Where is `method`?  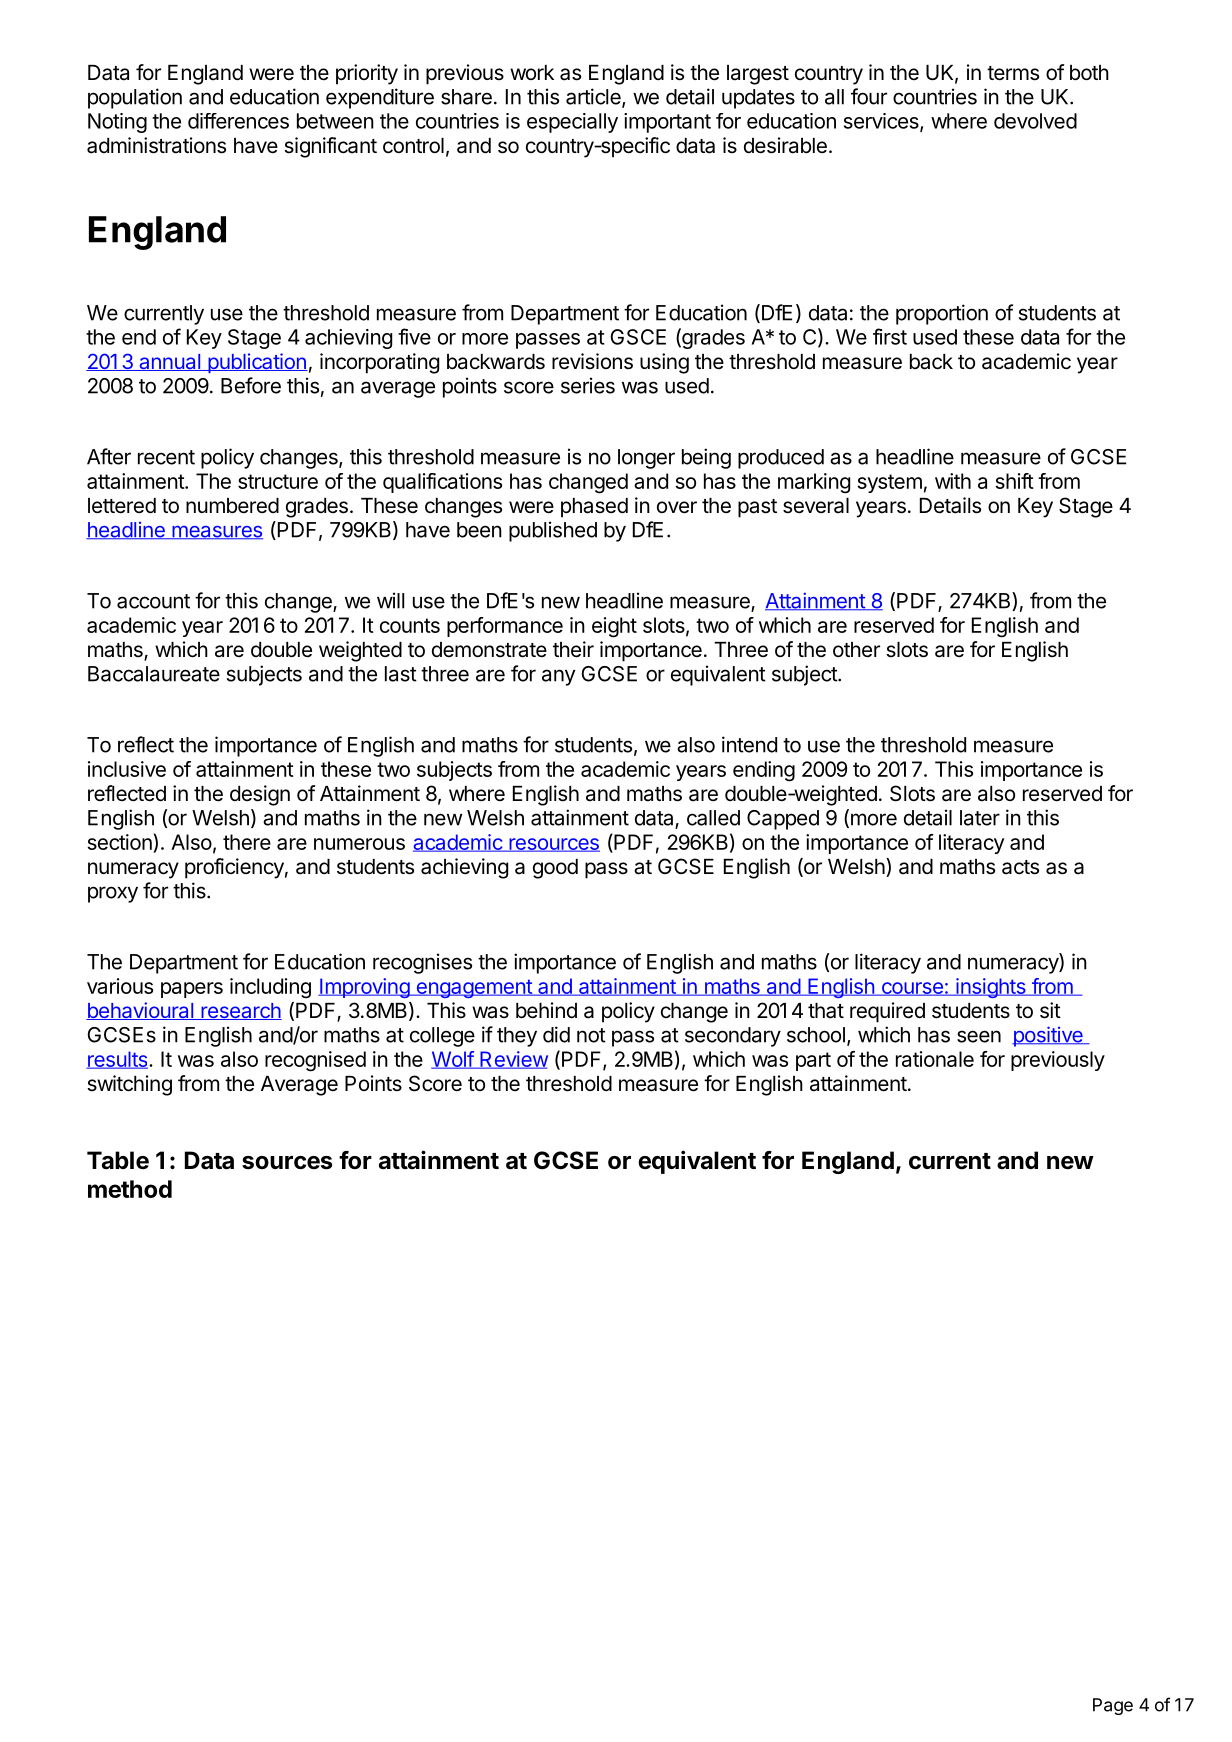 method is located at coordinates (130, 1189).
